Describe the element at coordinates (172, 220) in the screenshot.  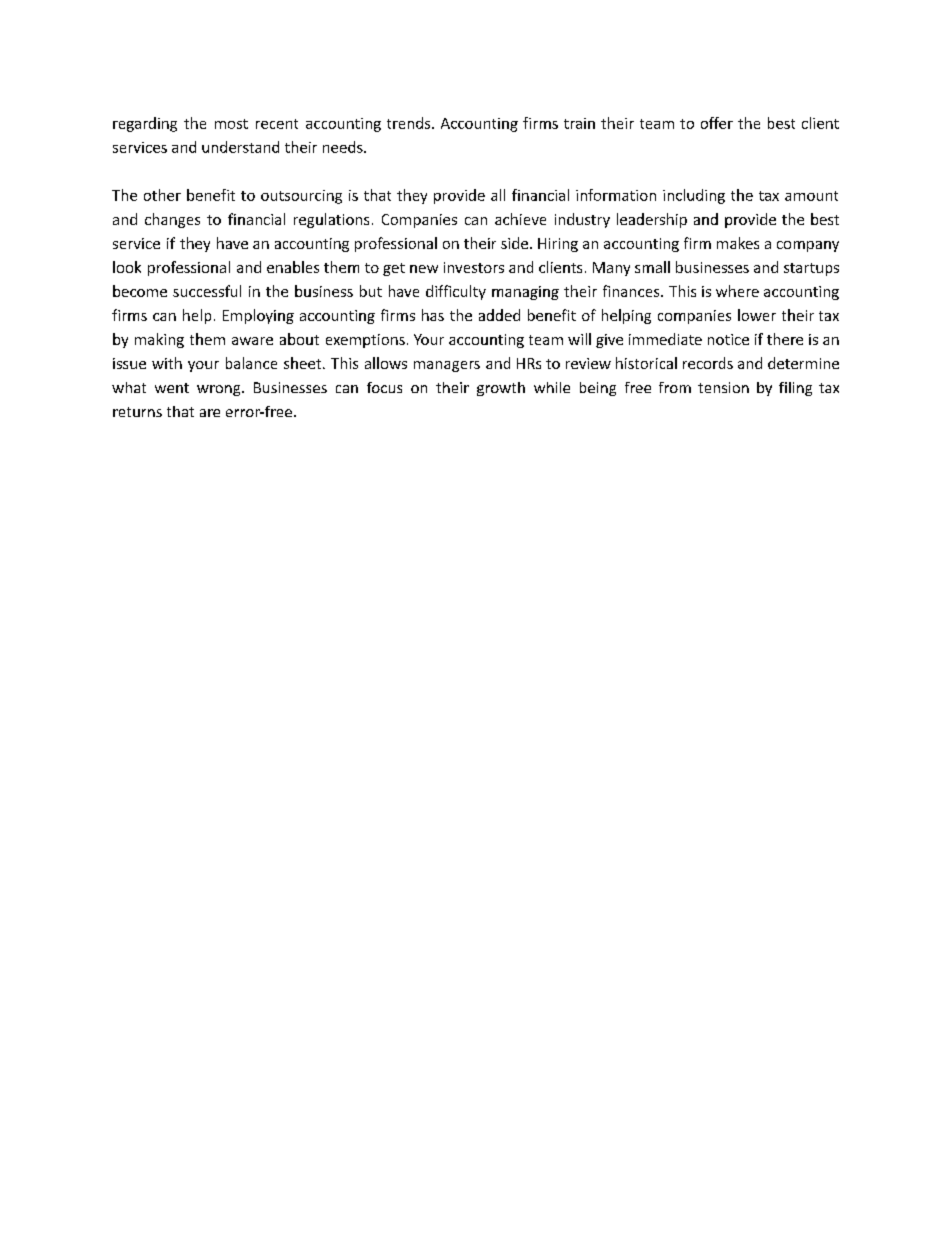
I see `changes` at that location.
